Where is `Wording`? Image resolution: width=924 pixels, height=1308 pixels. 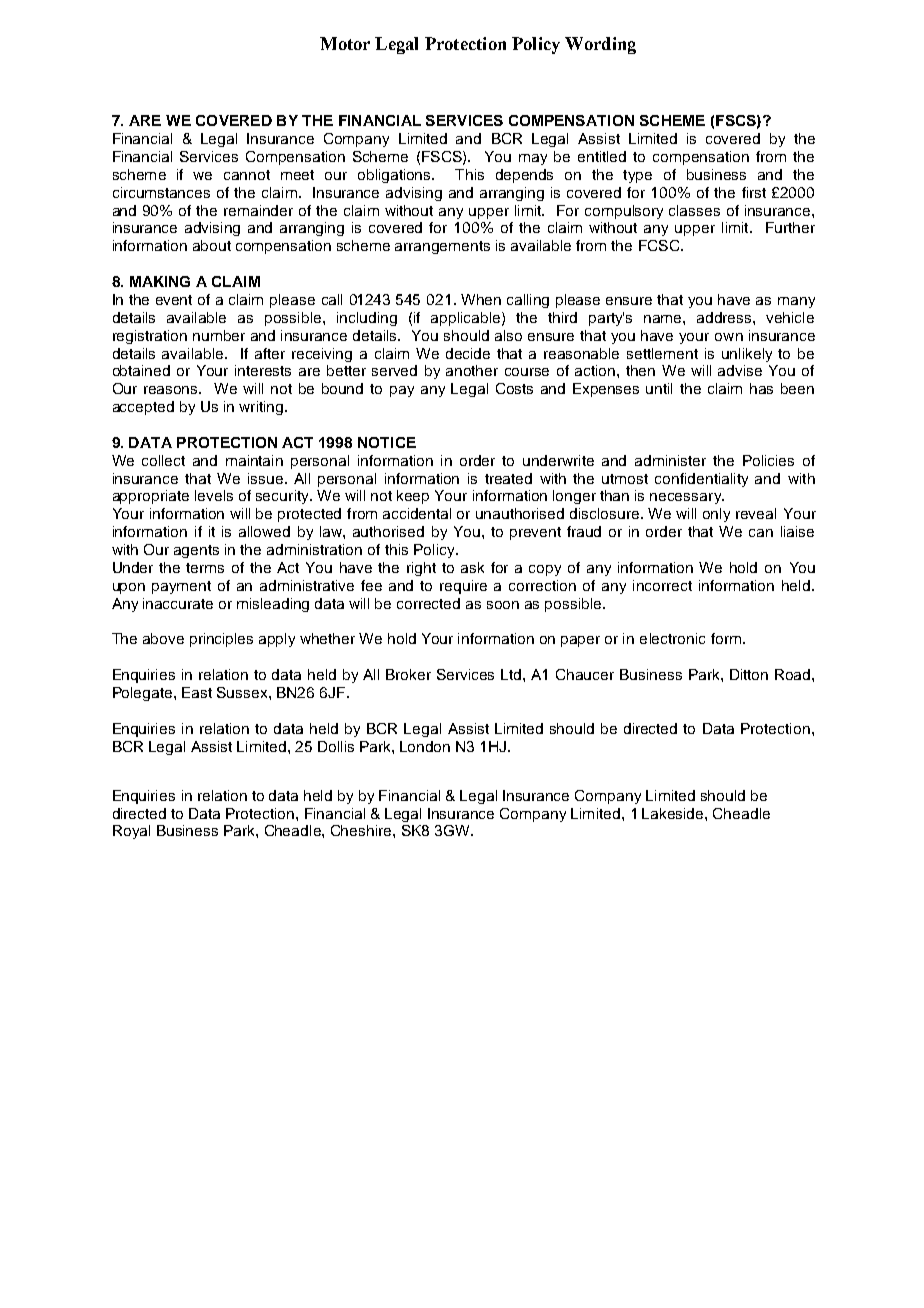 Wording is located at coordinates (600, 45).
